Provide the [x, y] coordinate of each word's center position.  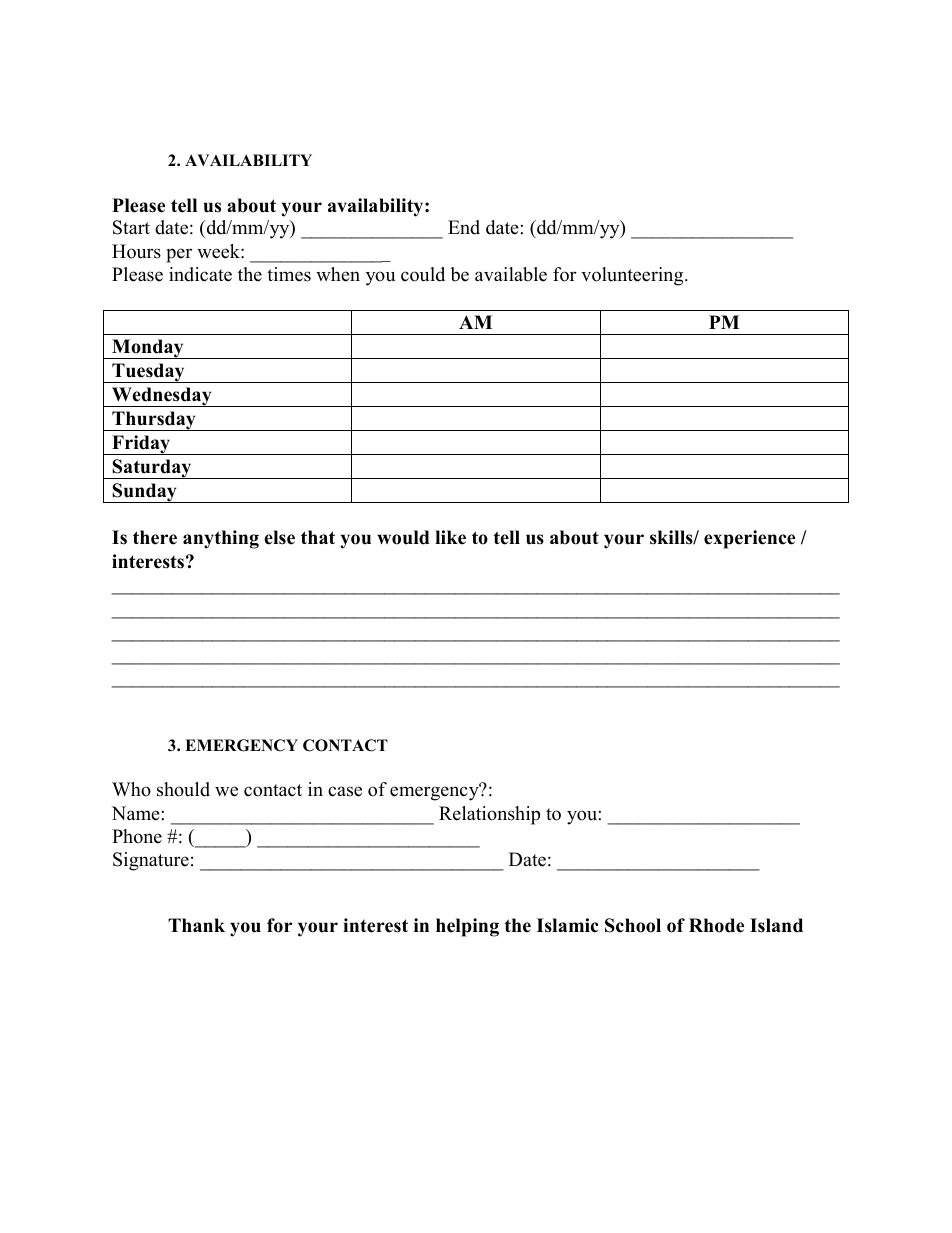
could [423, 274]
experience [749, 539]
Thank [196, 925]
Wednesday [162, 397]
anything [221, 539]
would [403, 537]
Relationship [489, 815]
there [155, 537]
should [183, 789]
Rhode [716, 925]
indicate [200, 274]
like [450, 537]
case [345, 791]
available [511, 274]
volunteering [633, 276]
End [464, 227]
